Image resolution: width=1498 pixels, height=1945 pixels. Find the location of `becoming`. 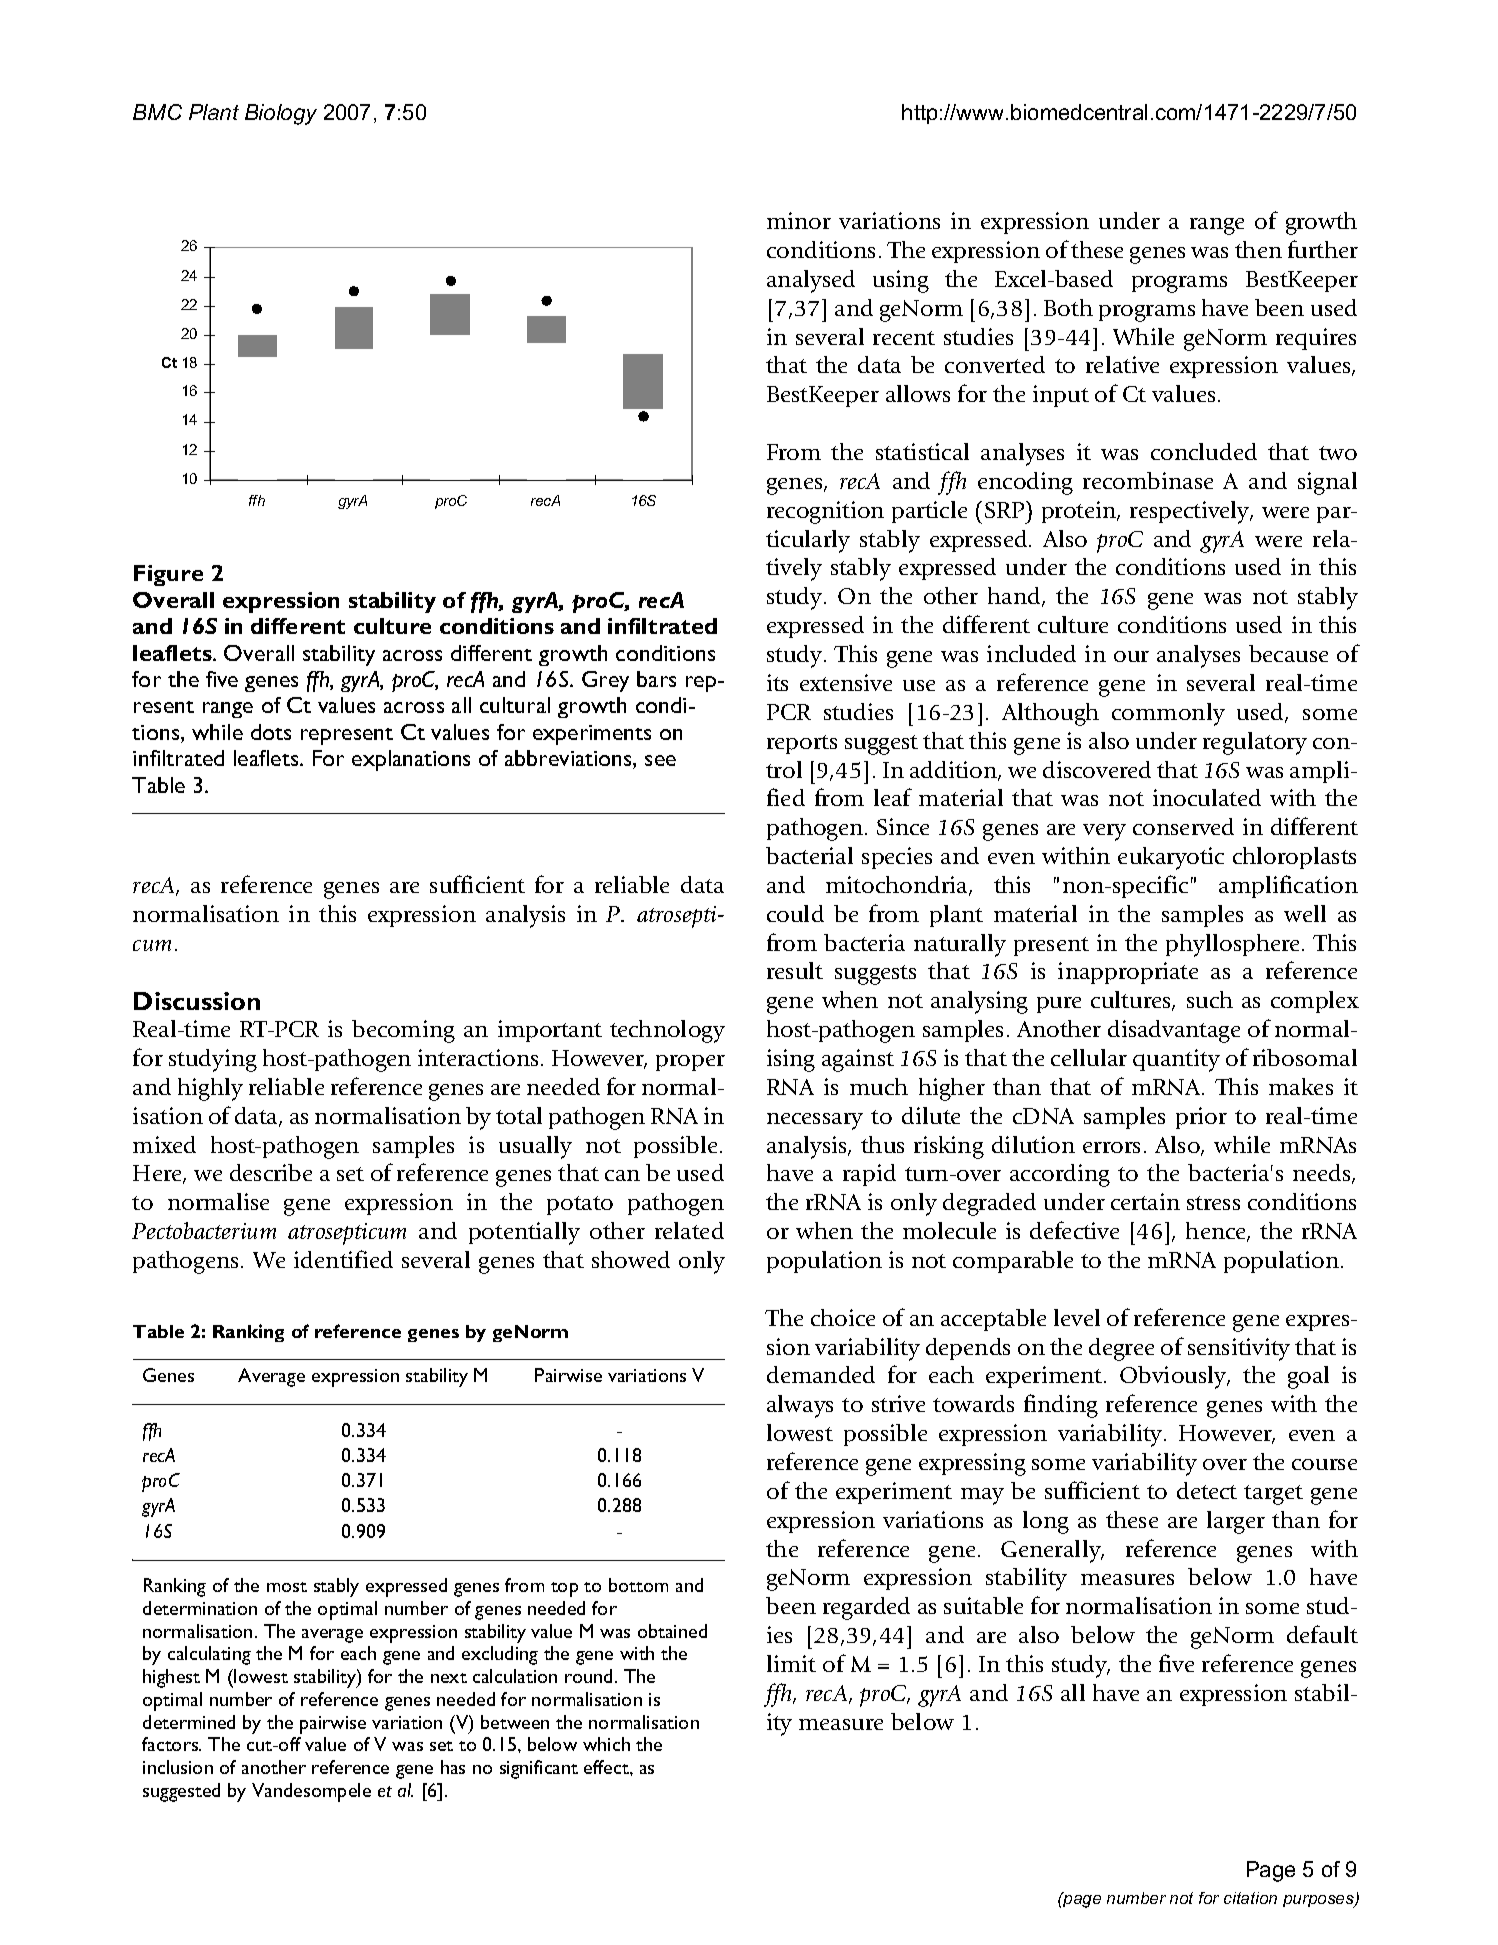

becoming is located at coordinates (403, 1031).
